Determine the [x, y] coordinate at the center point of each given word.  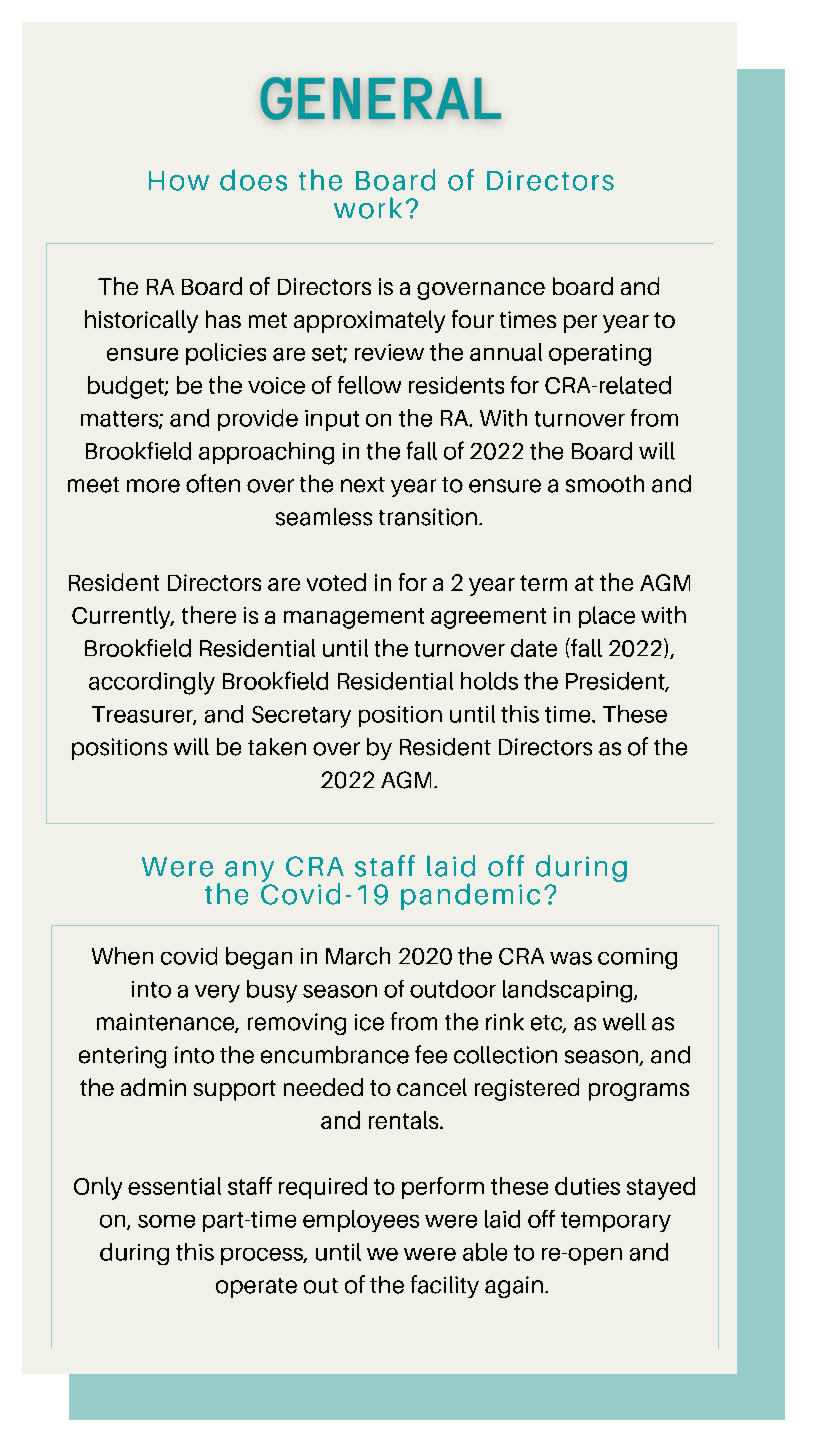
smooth [605, 484]
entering [122, 1057]
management [354, 618]
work [368, 208]
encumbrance [335, 1055]
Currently [122, 617]
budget [127, 387]
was [571, 958]
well [624, 1022]
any [249, 873]
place [607, 617]
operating [600, 355]
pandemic [470, 896]
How [179, 181]
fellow [369, 385]
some [166, 1221]
